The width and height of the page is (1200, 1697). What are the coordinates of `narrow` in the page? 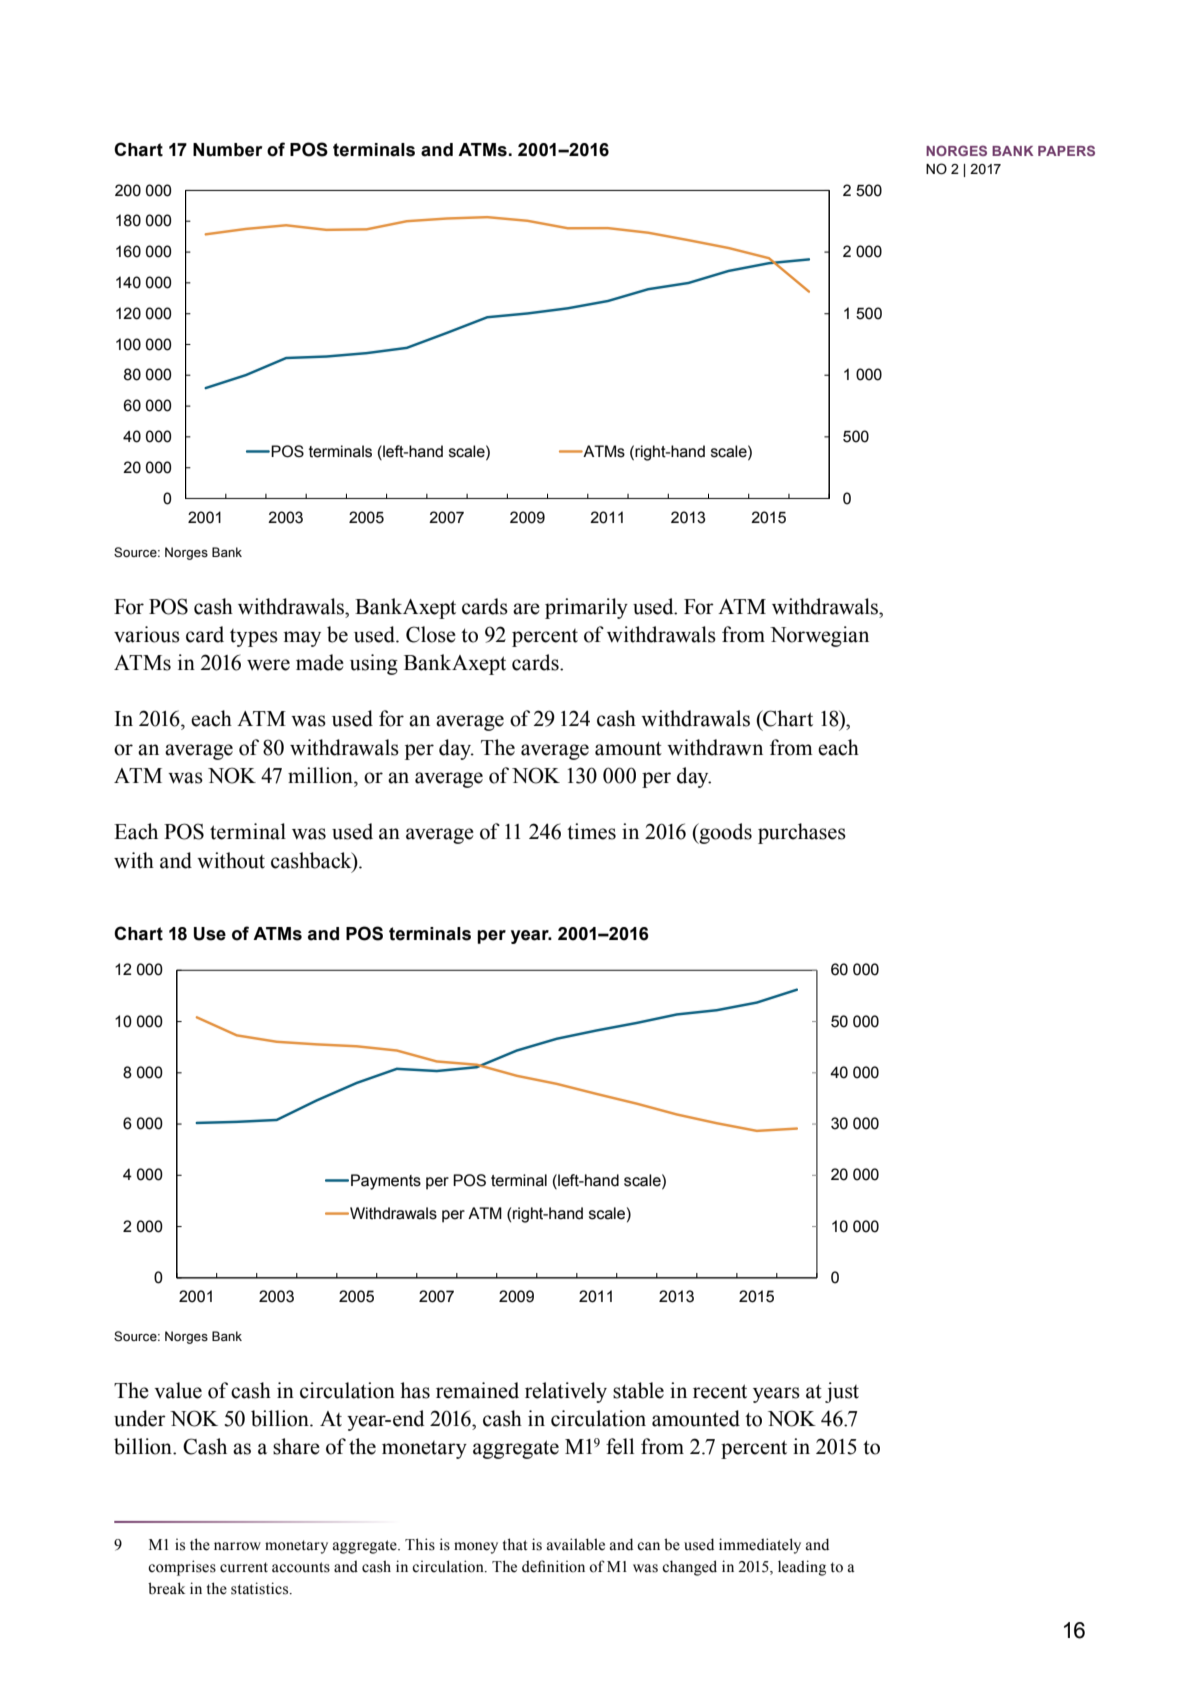 It's located at (237, 1546).
